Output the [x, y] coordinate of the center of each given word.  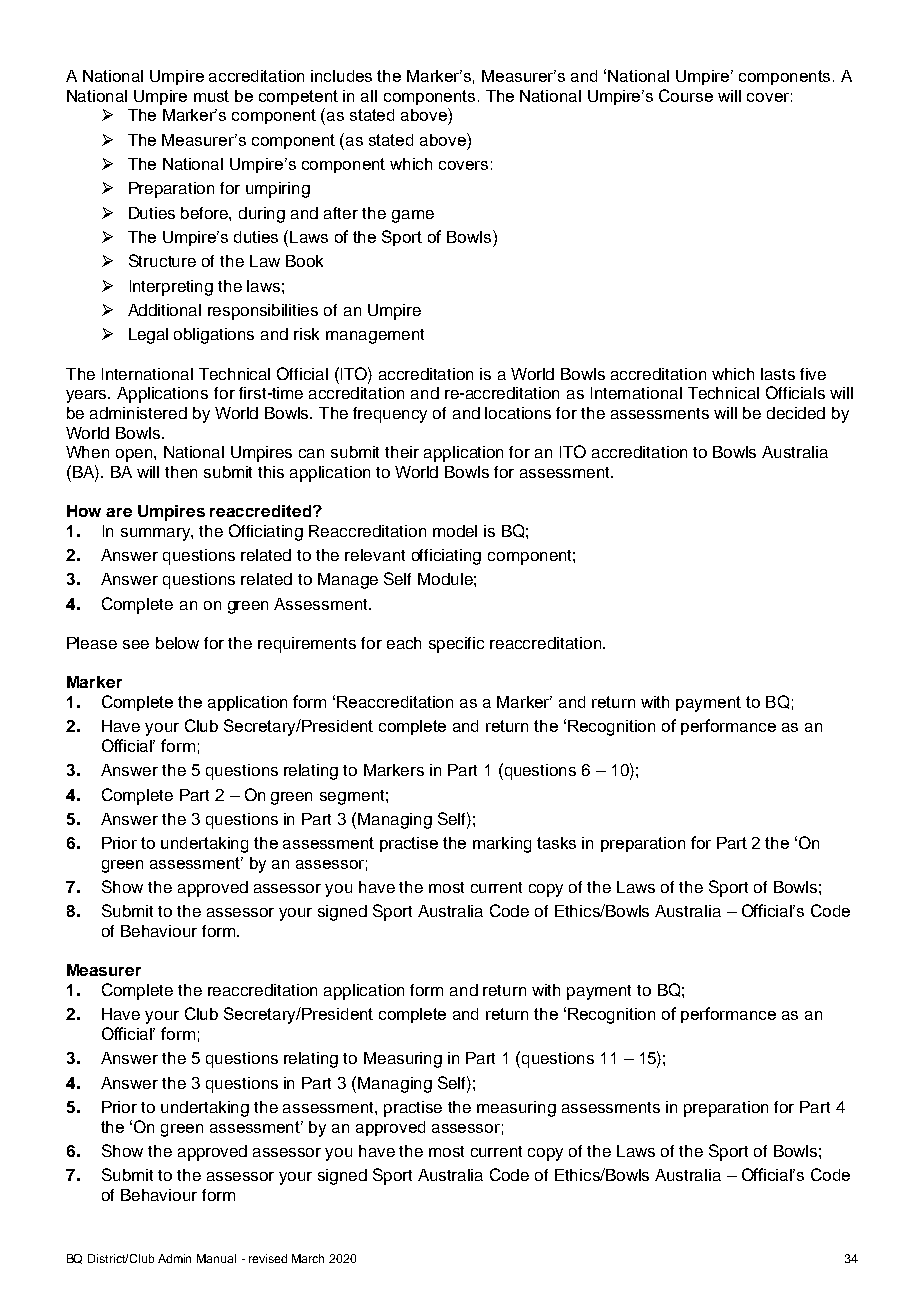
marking [502, 845]
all [369, 96]
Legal [148, 336]
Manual [216, 1258]
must [211, 96]
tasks [556, 843]
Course [686, 95]
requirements [307, 645]
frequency [390, 415]
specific [456, 645]
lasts [778, 374]
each [404, 643]
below [177, 643]
